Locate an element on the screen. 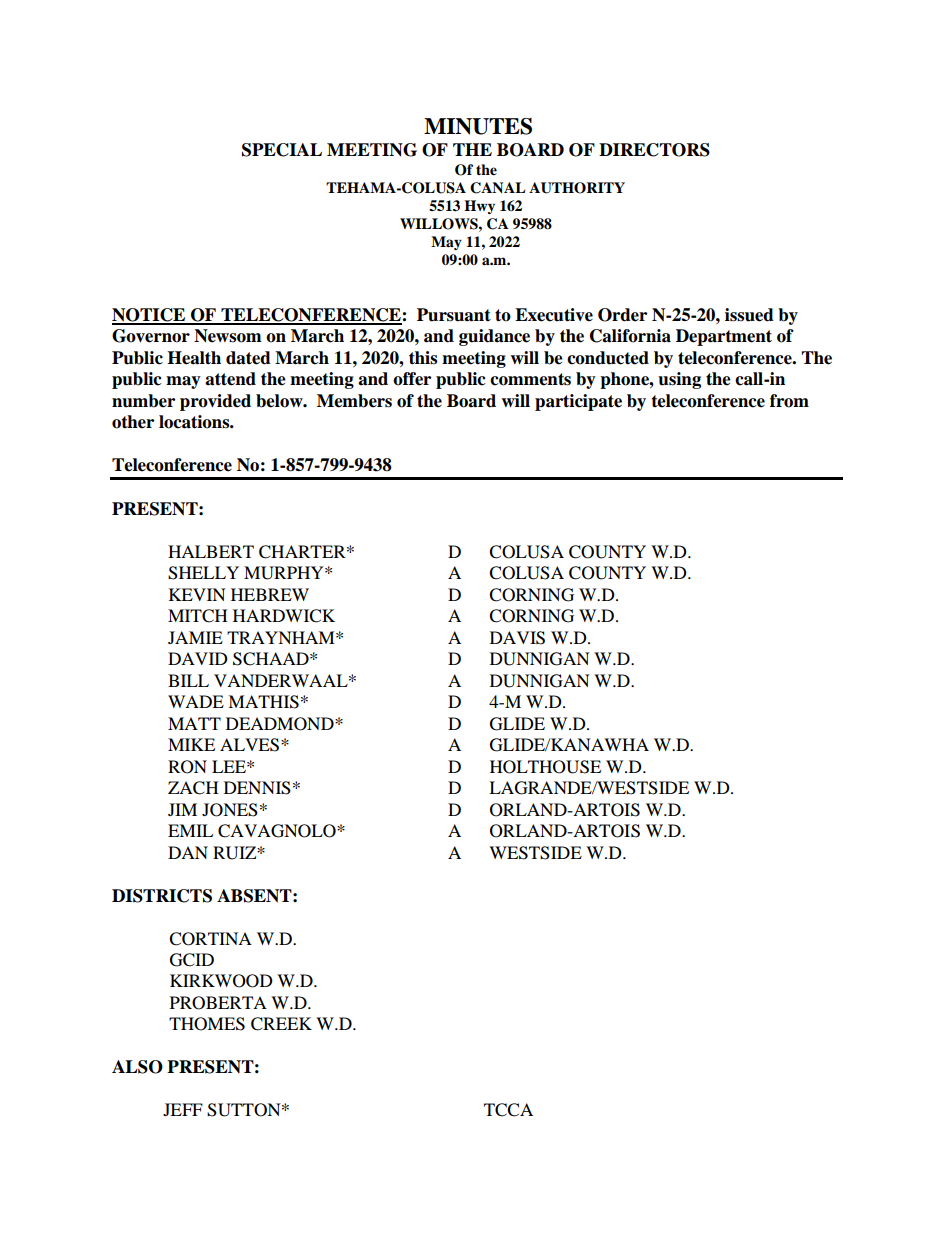  MINUTES is located at coordinates (478, 126).
